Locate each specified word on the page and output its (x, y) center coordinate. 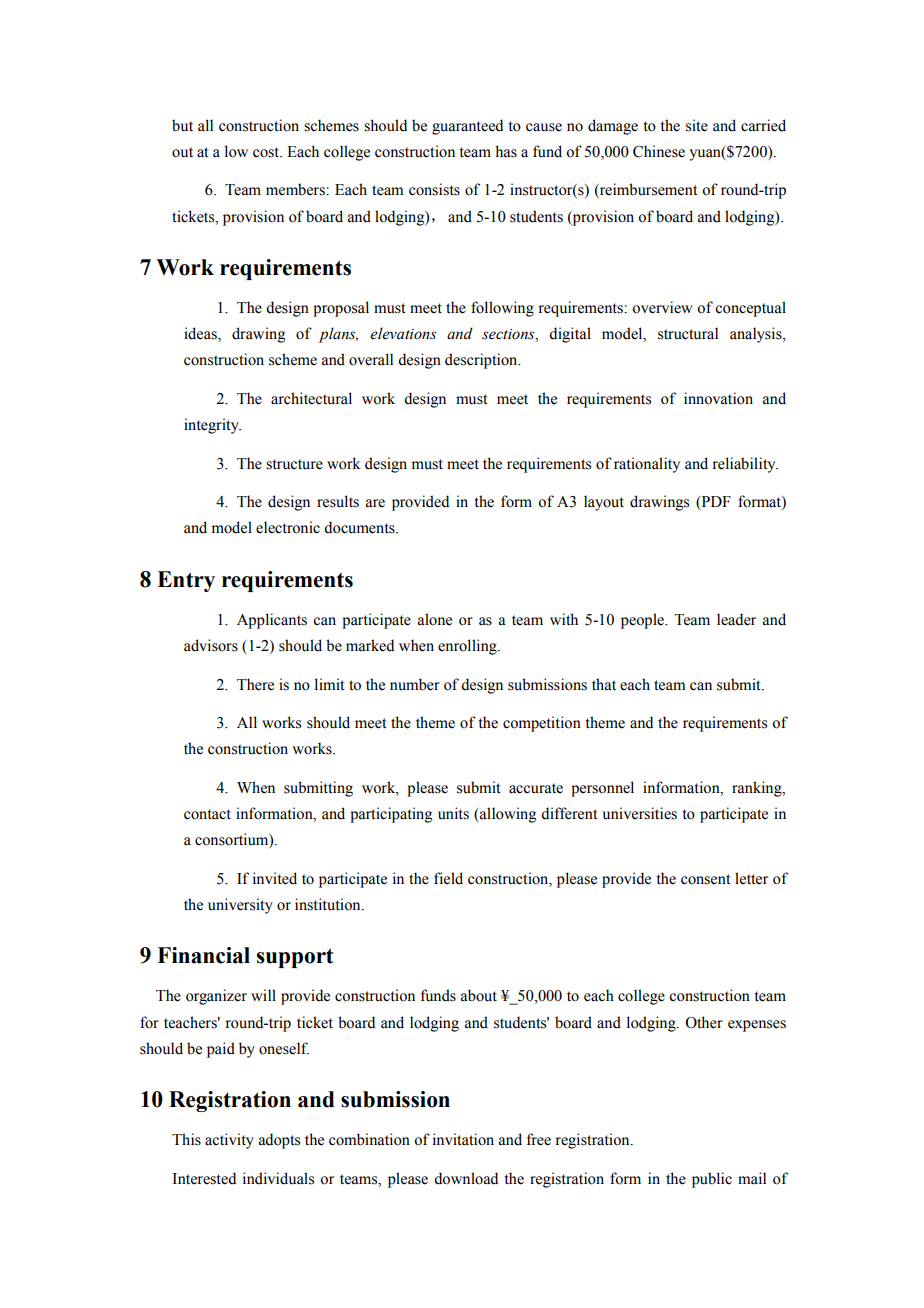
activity (229, 1141)
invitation (463, 1139)
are (375, 503)
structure (294, 464)
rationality (647, 465)
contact (207, 814)
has (506, 151)
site (697, 125)
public (712, 1180)
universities (639, 813)
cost (267, 152)
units (453, 813)
